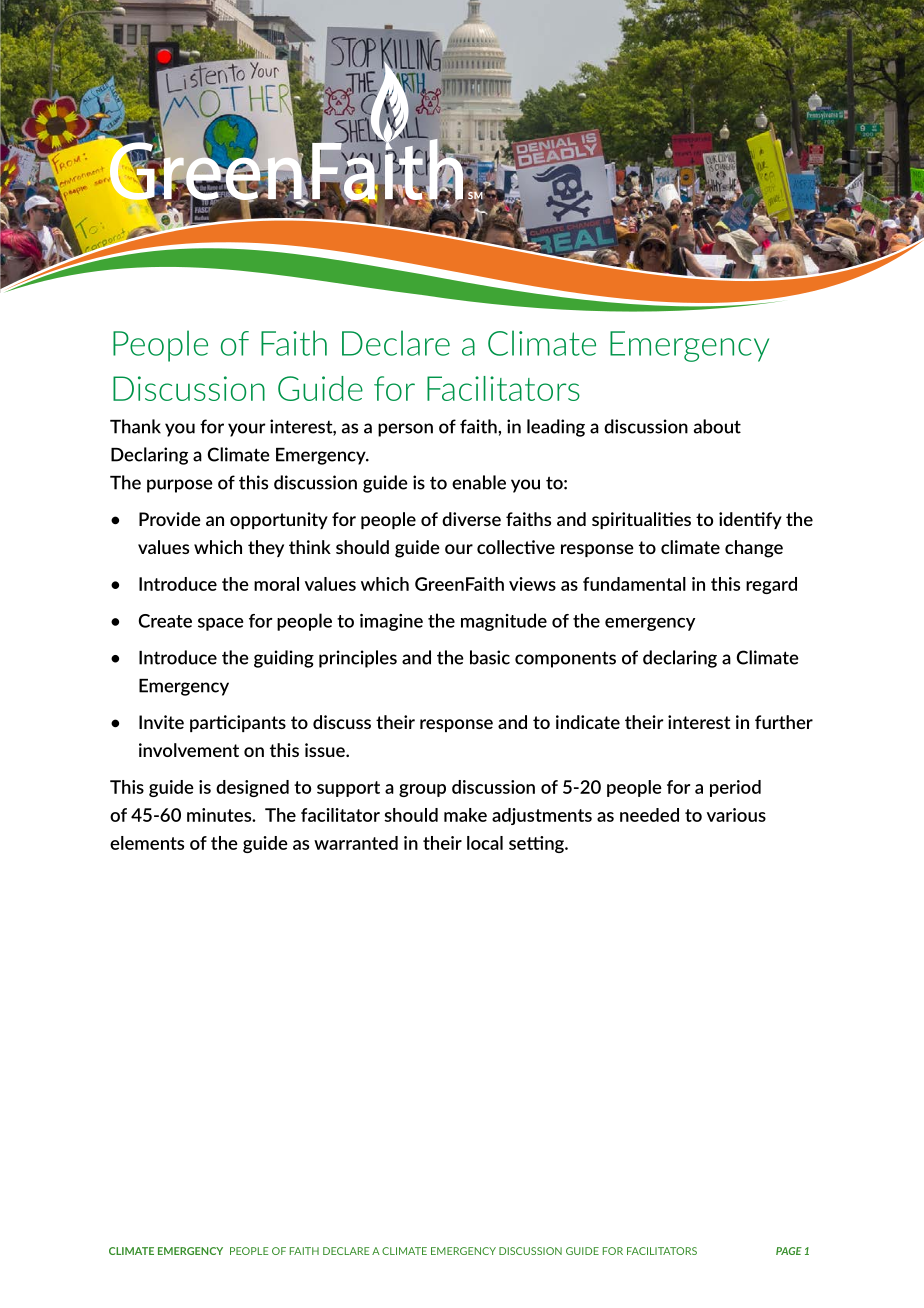  What do you see at coordinates (479, 482) in the image?
I see `enable` at bounding box center [479, 482].
